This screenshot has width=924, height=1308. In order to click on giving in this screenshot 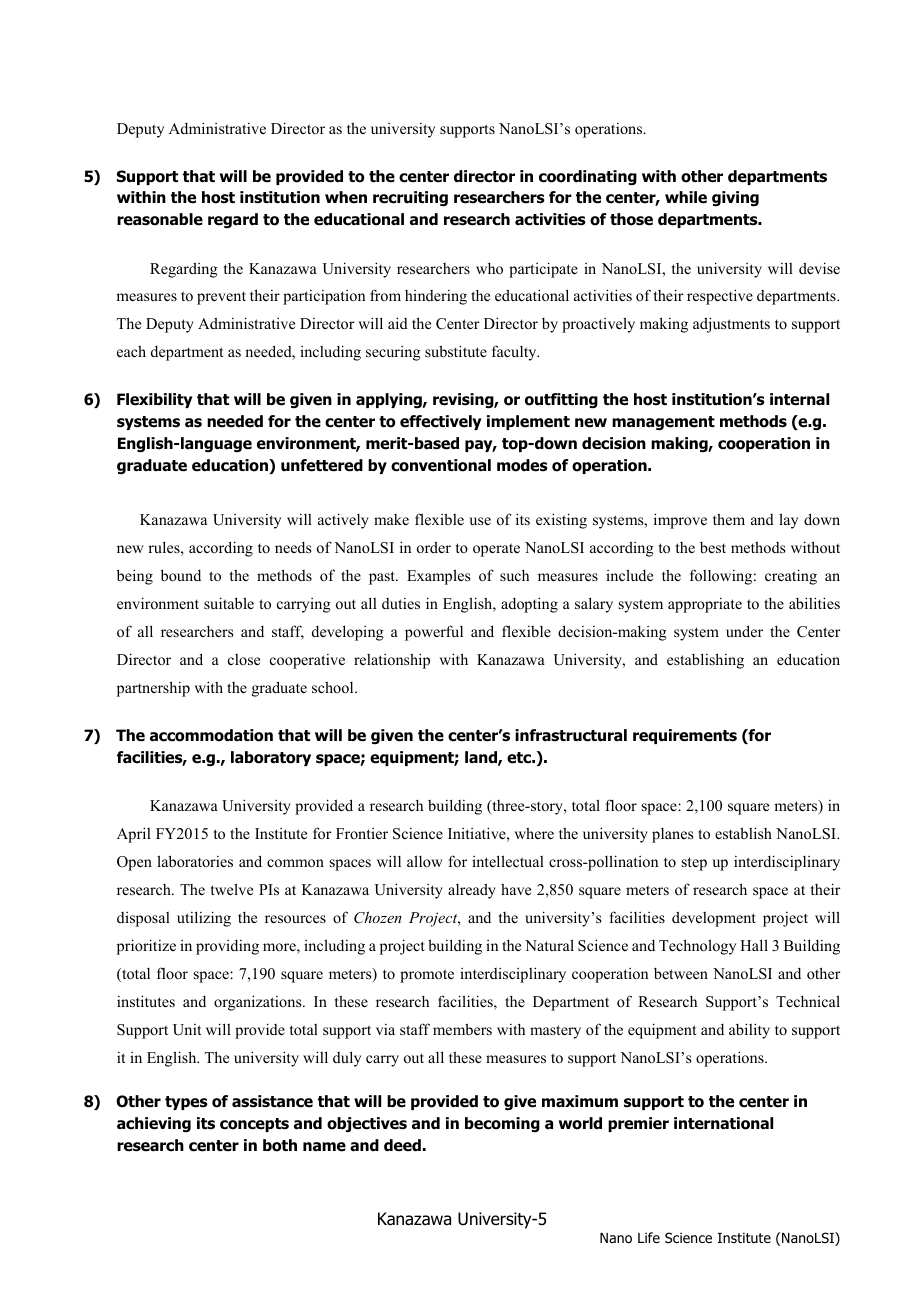, I will do `click(735, 198)`.
